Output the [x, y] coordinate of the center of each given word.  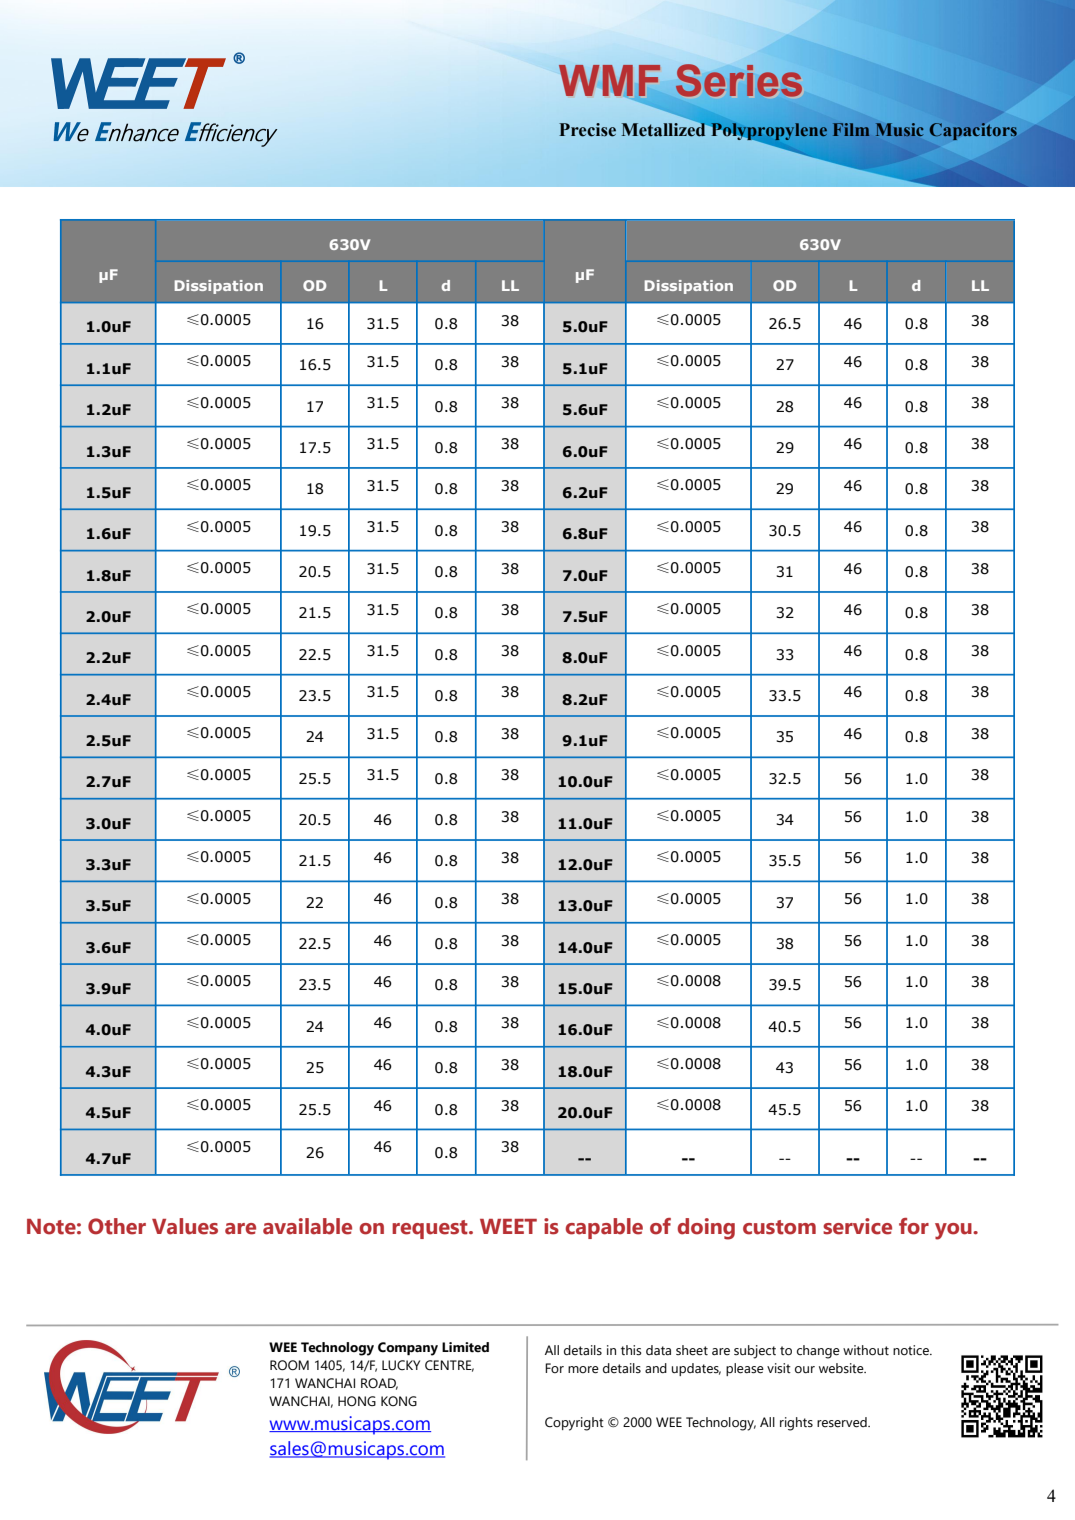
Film [851, 129]
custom [779, 1227]
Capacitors [973, 131]
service [857, 1226]
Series [739, 80]
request [431, 1229]
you [954, 1231]
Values [185, 1226]
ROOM [289, 1365]
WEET [508, 1226]
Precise [587, 130]
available [307, 1226]
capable [604, 1228]
